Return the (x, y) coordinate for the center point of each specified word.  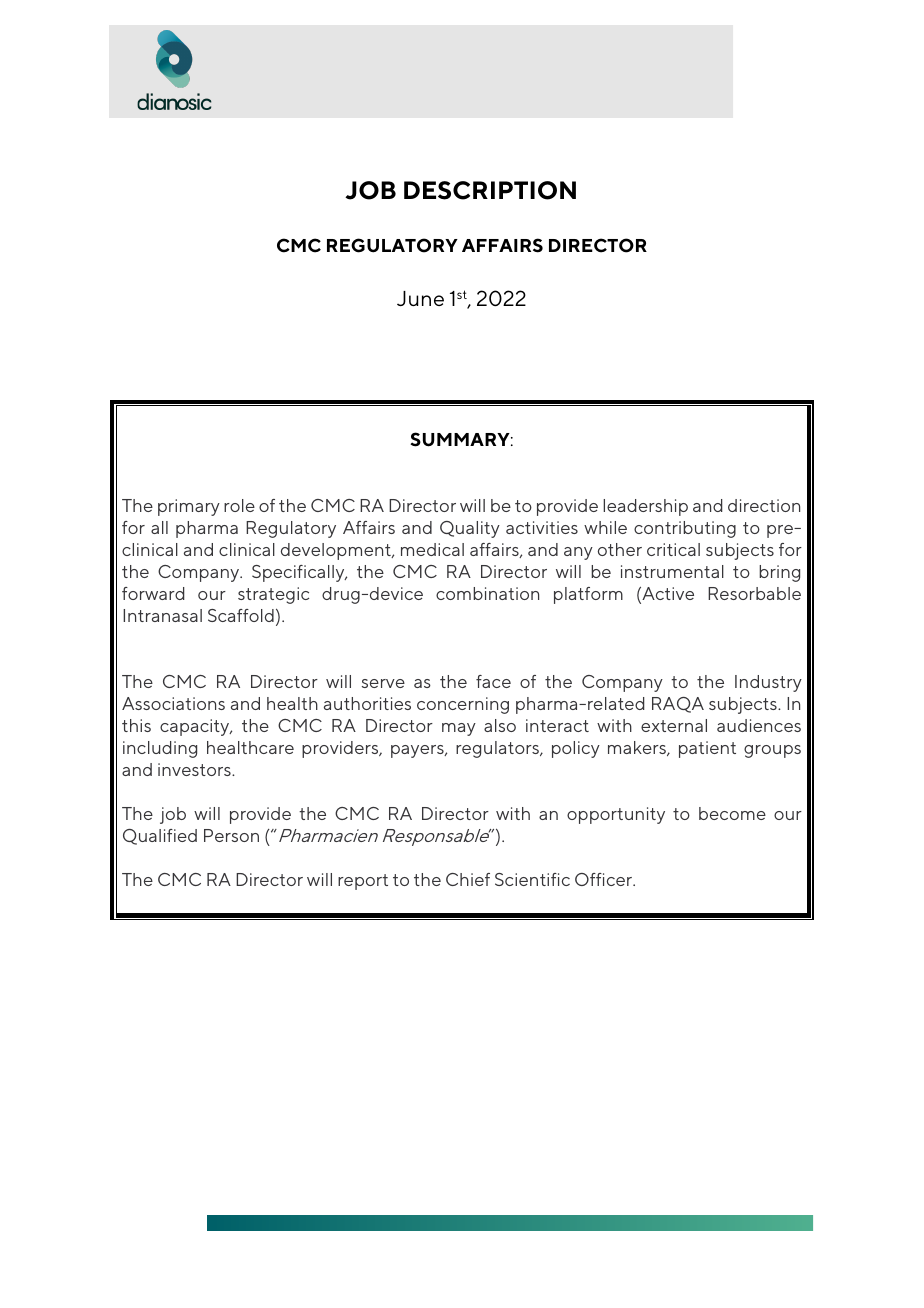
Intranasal (162, 615)
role (239, 505)
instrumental (672, 571)
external (674, 725)
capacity (196, 727)
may (459, 729)
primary (189, 507)
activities (542, 527)
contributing (685, 529)
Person (231, 835)
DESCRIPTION (490, 190)
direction (764, 505)
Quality (470, 529)
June (420, 298)
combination (487, 593)
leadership (645, 507)
